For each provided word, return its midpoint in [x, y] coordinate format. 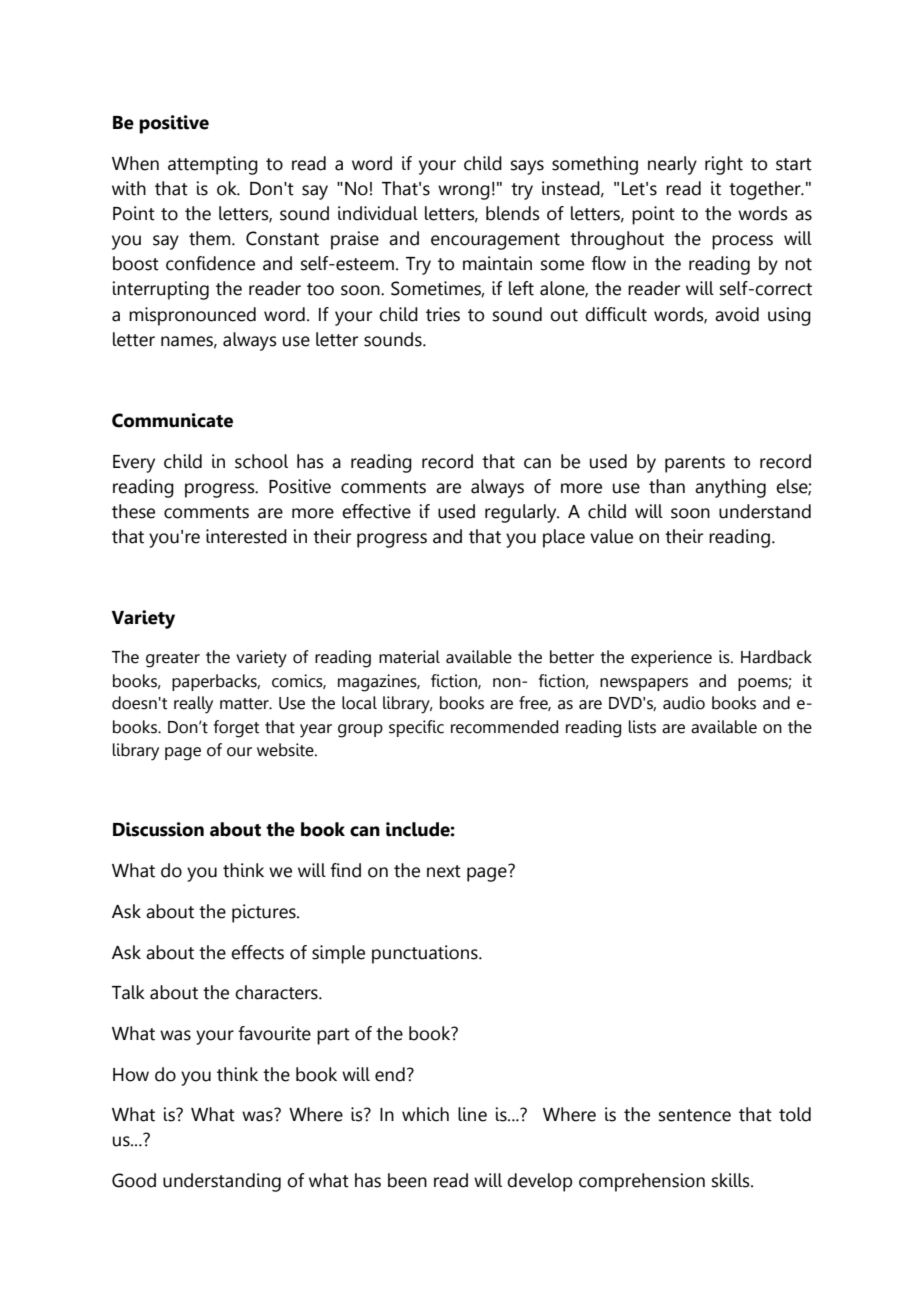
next [444, 871]
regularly [522, 513]
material [409, 657]
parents [695, 464]
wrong [464, 192]
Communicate [172, 420]
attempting [213, 165]
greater [173, 660]
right [724, 165]
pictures [265, 913]
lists [642, 727]
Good [134, 1180]
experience [671, 658]
